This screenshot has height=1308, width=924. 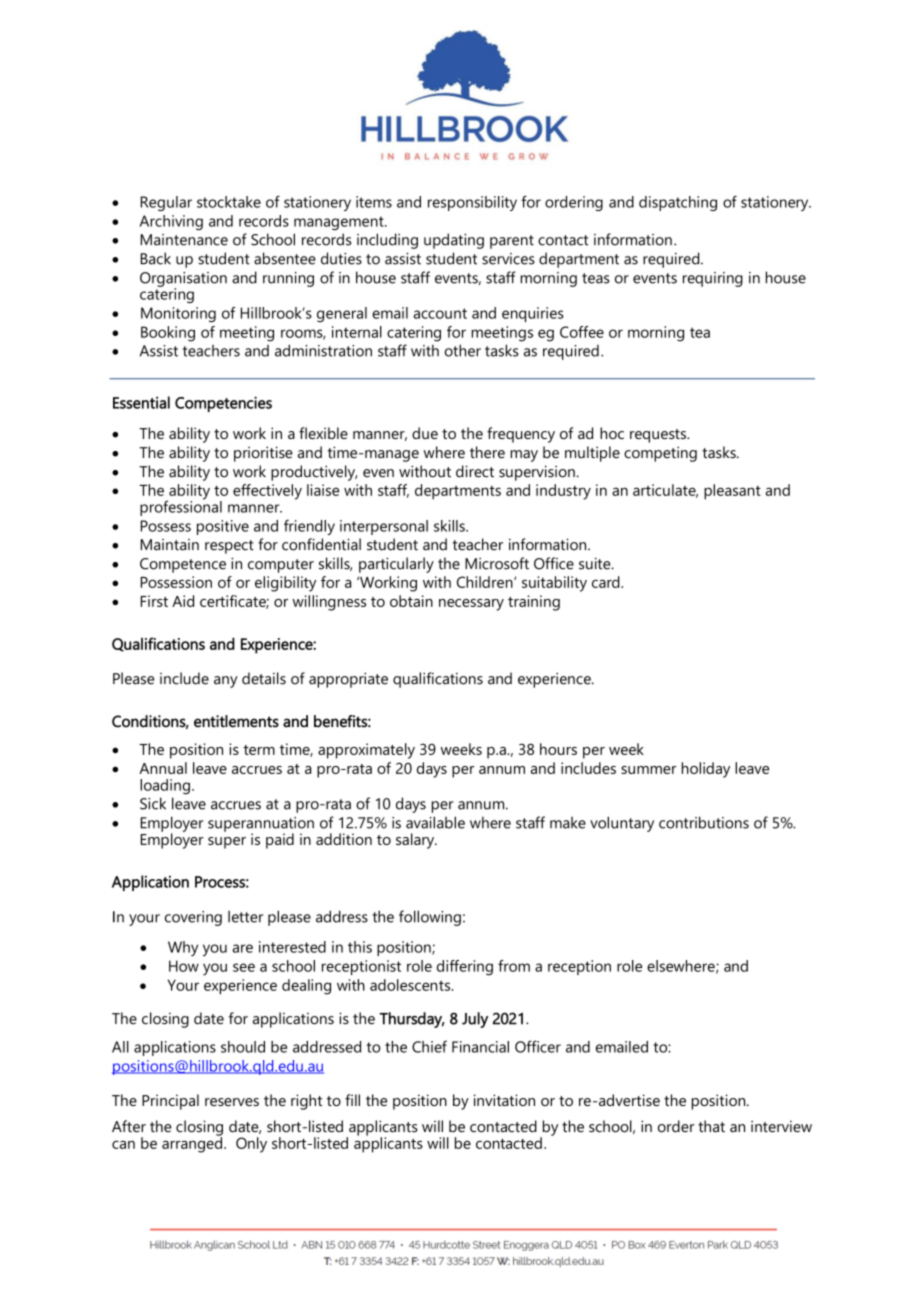 I want to click on dispatching, so click(x=678, y=203).
